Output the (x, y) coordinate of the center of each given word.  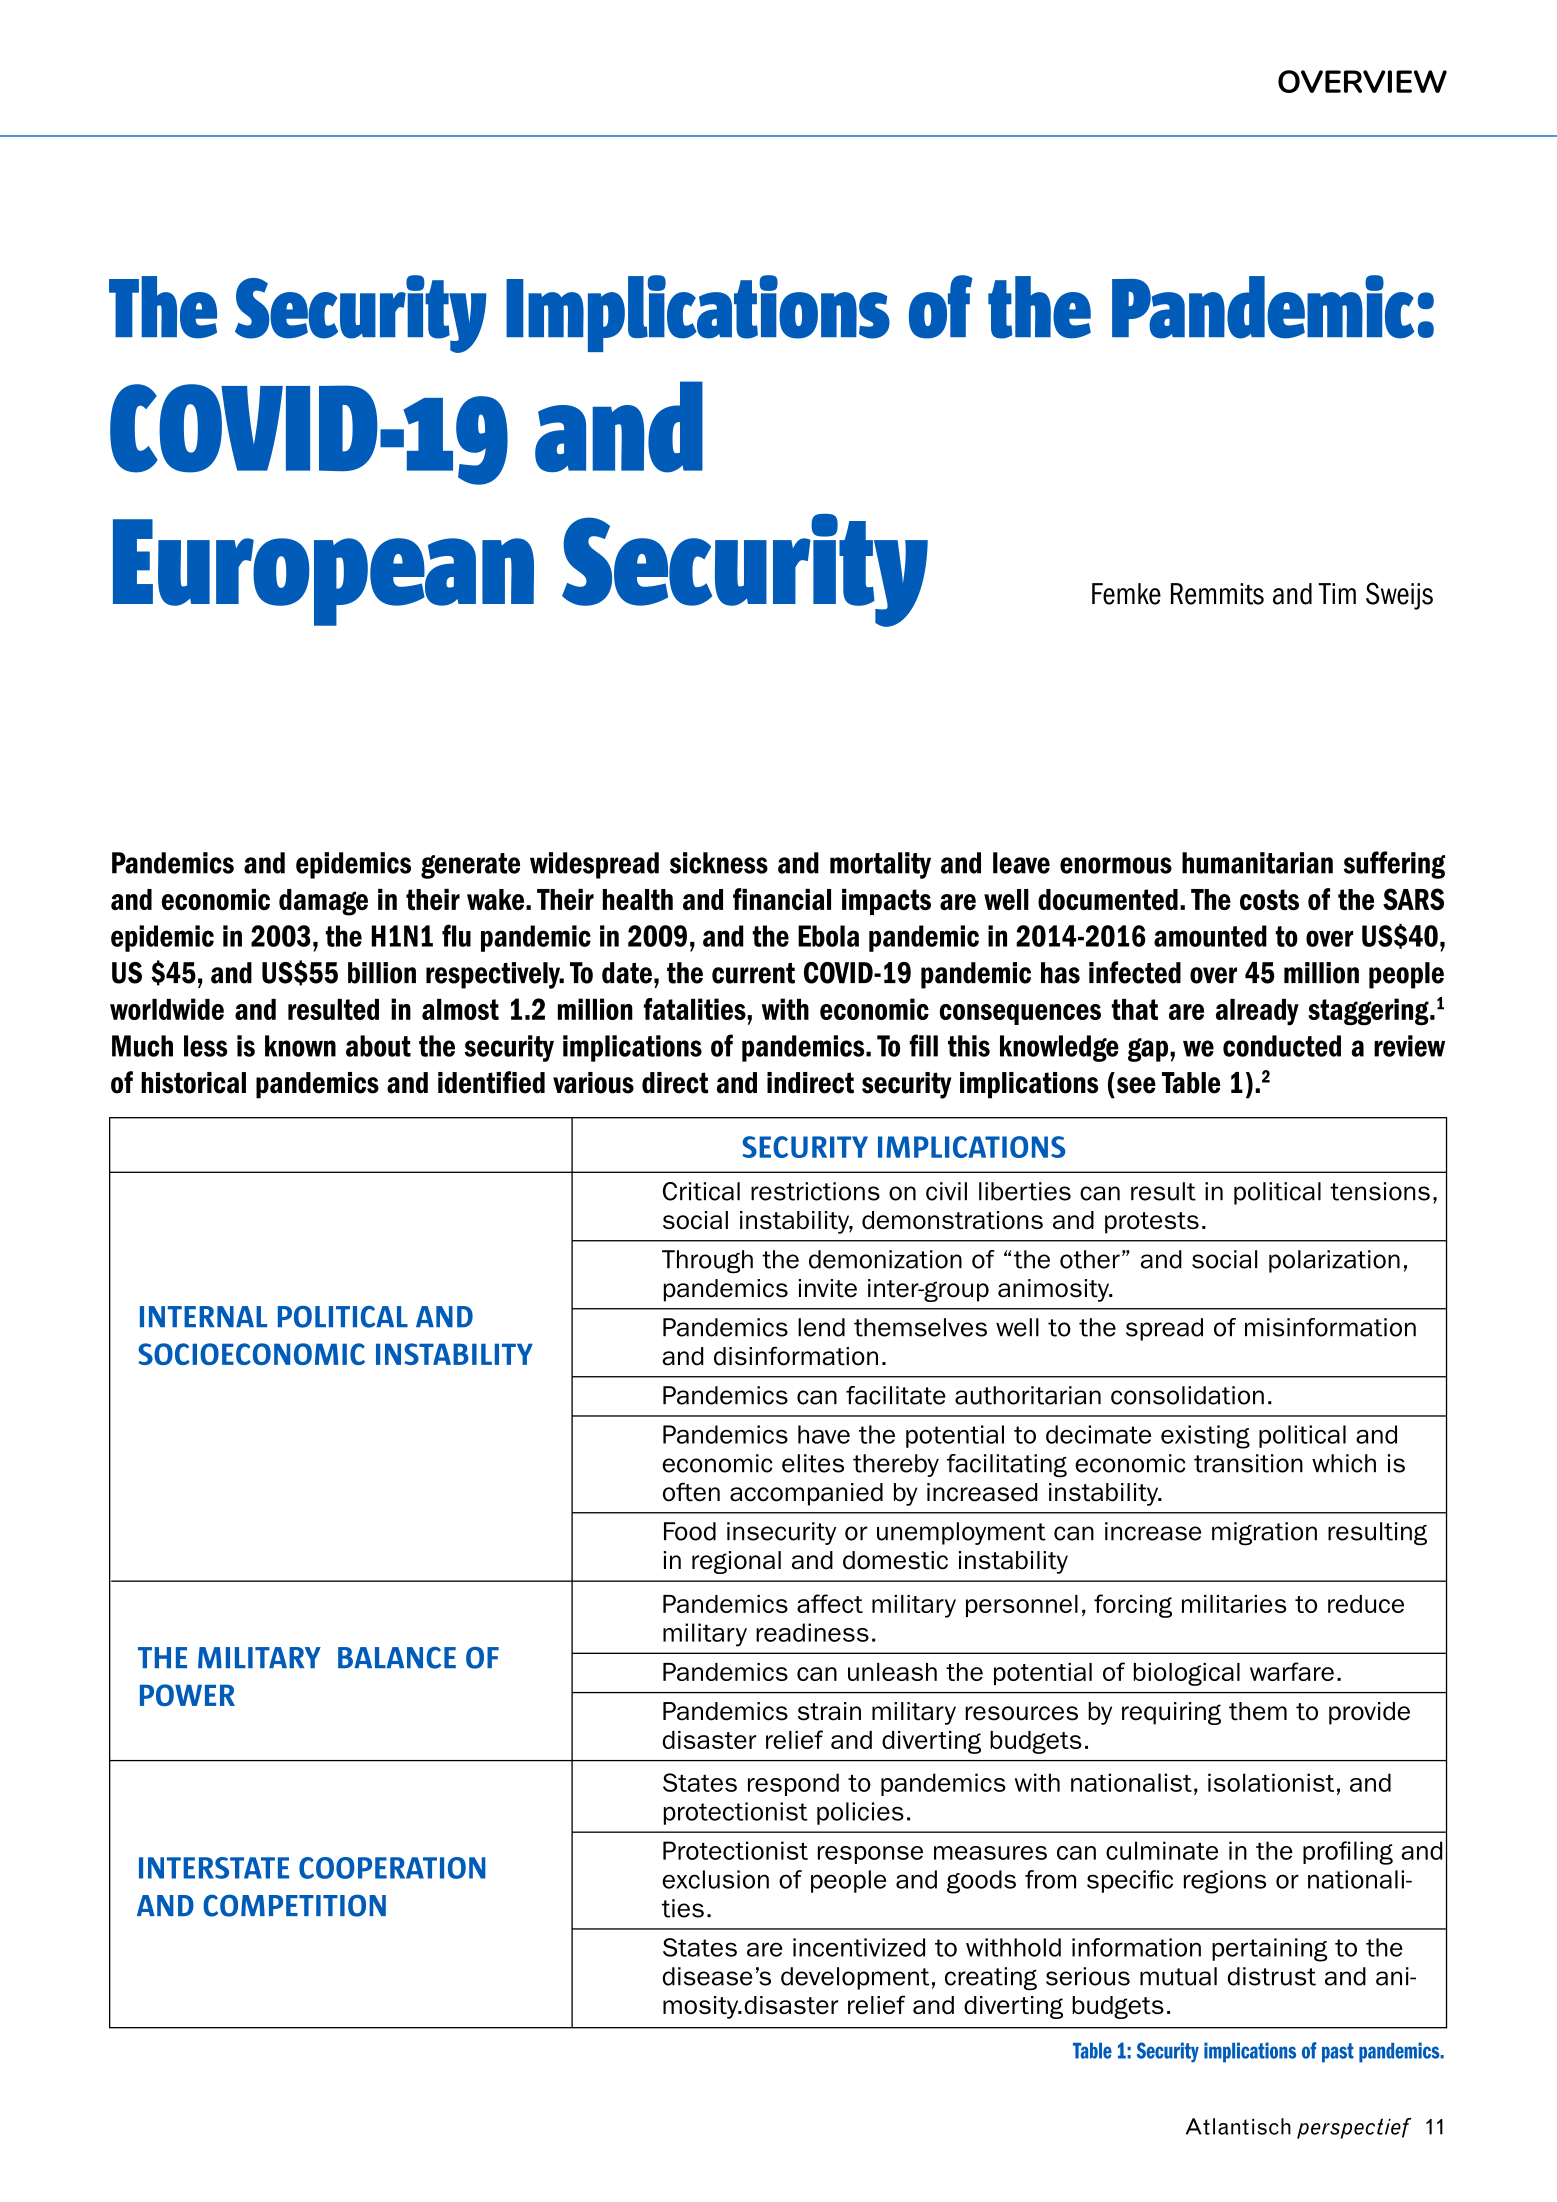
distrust (1272, 1976)
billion (382, 973)
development (855, 1978)
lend (821, 1327)
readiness (812, 1632)
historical (193, 1083)
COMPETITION (294, 1905)
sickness (719, 863)
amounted (1210, 936)
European (323, 572)
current (753, 973)
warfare (1292, 1671)
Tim (1337, 593)
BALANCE (397, 1658)
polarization (1334, 1261)
